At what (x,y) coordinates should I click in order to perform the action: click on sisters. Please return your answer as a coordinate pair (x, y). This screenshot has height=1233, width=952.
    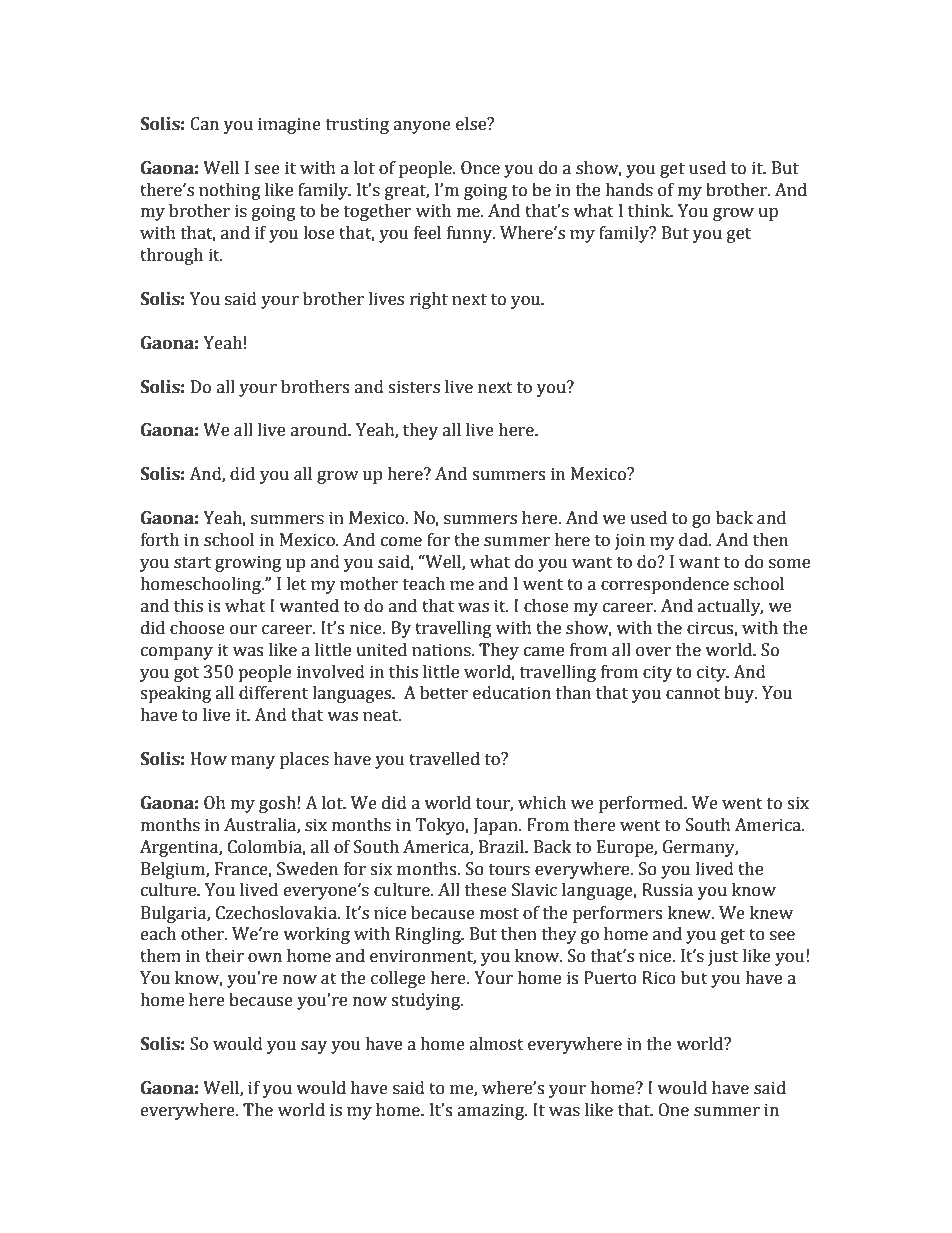
    Looking at the image, I should click on (414, 387).
